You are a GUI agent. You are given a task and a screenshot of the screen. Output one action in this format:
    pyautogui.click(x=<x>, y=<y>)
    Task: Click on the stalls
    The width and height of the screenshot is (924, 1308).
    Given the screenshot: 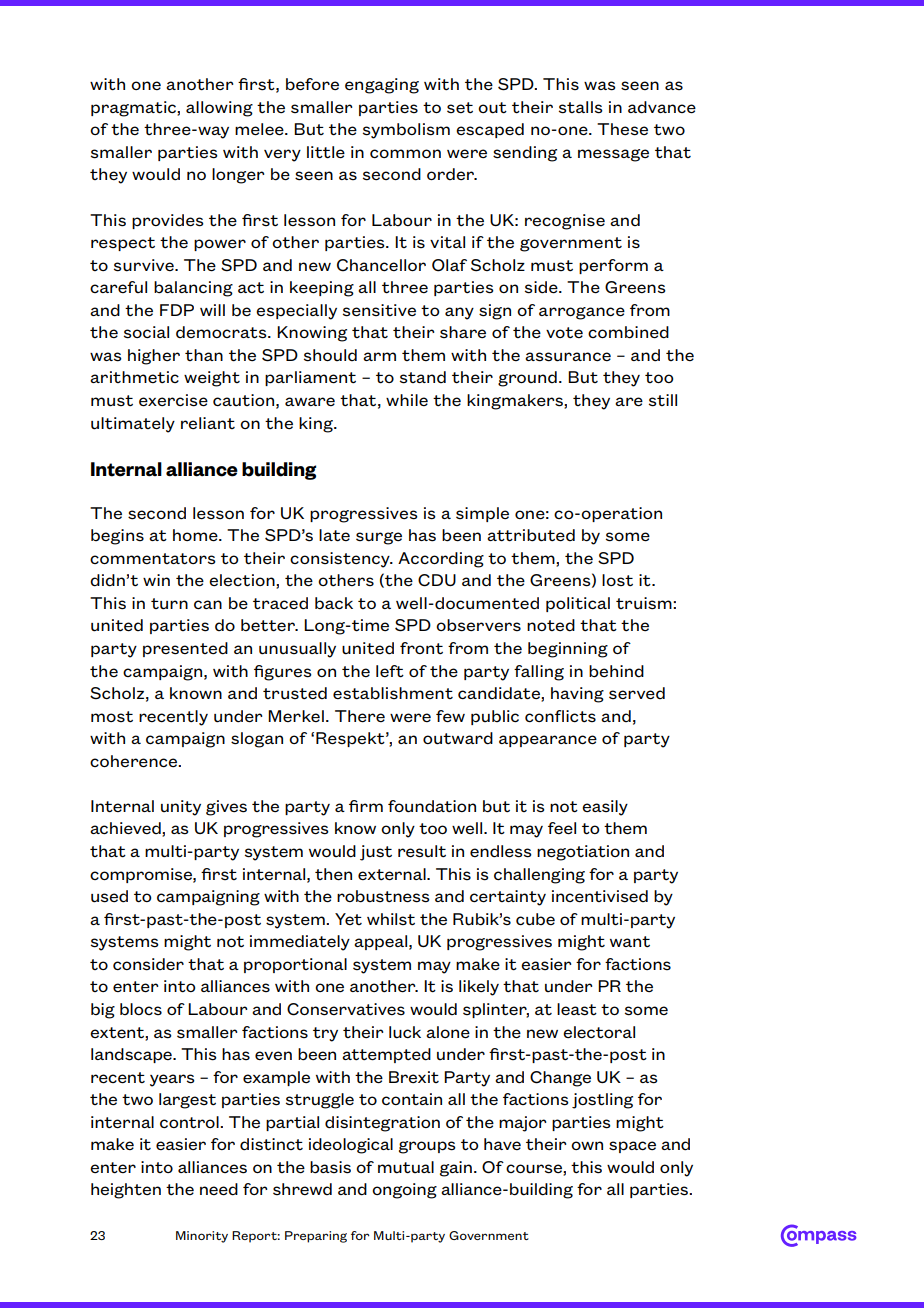 What is the action you would take?
    pyautogui.click(x=581, y=107)
